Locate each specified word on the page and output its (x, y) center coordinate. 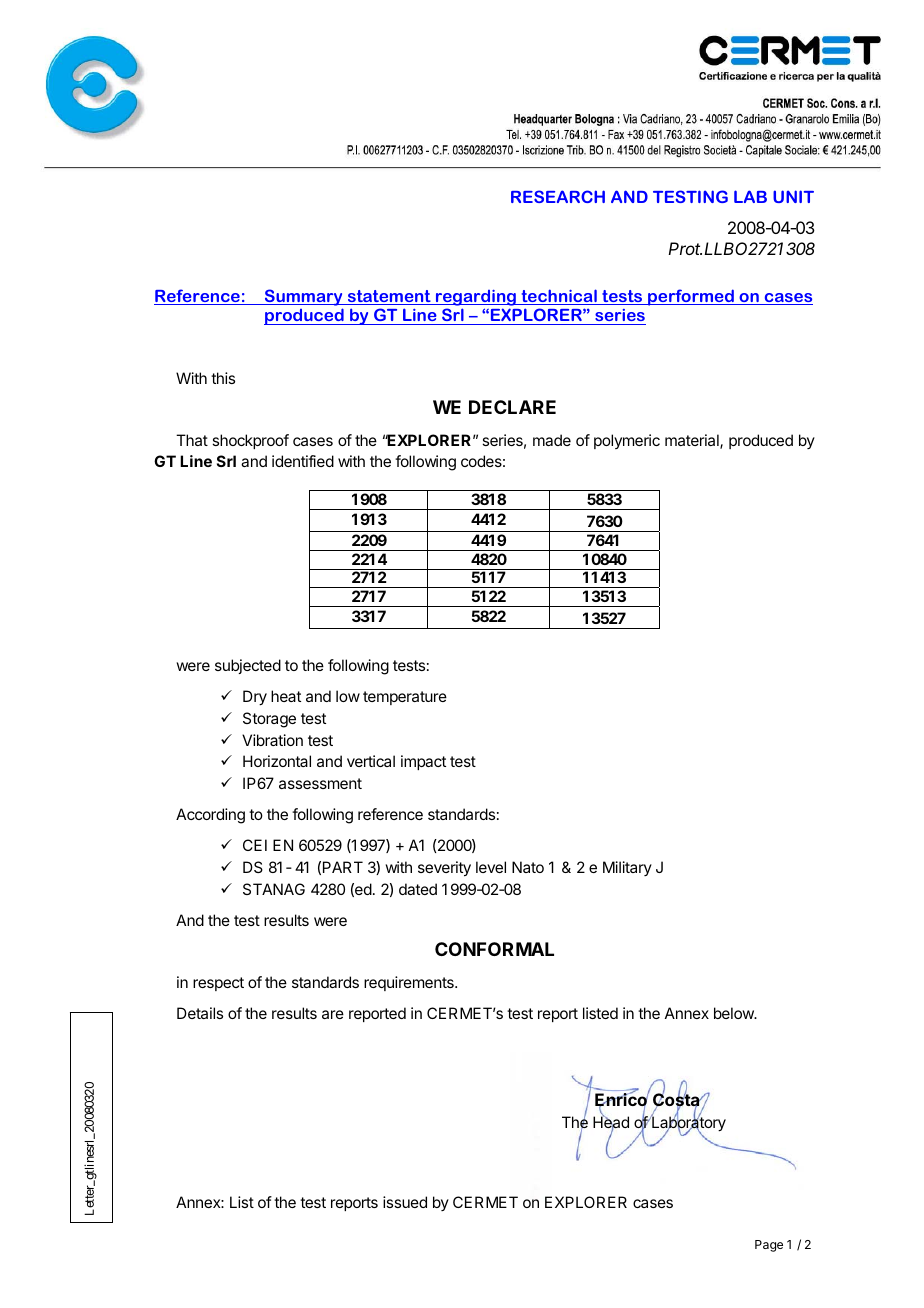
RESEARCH (558, 196)
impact (423, 762)
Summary (304, 297)
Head (611, 1123)
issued (405, 1202)
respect (218, 984)
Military (627, 868)
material (693, 441)
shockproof (250, 441)
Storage (269, 720)
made (552, 440)
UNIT (793, 196)
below (735, 1013)
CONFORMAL (494, 949)
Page (769, 1246)
